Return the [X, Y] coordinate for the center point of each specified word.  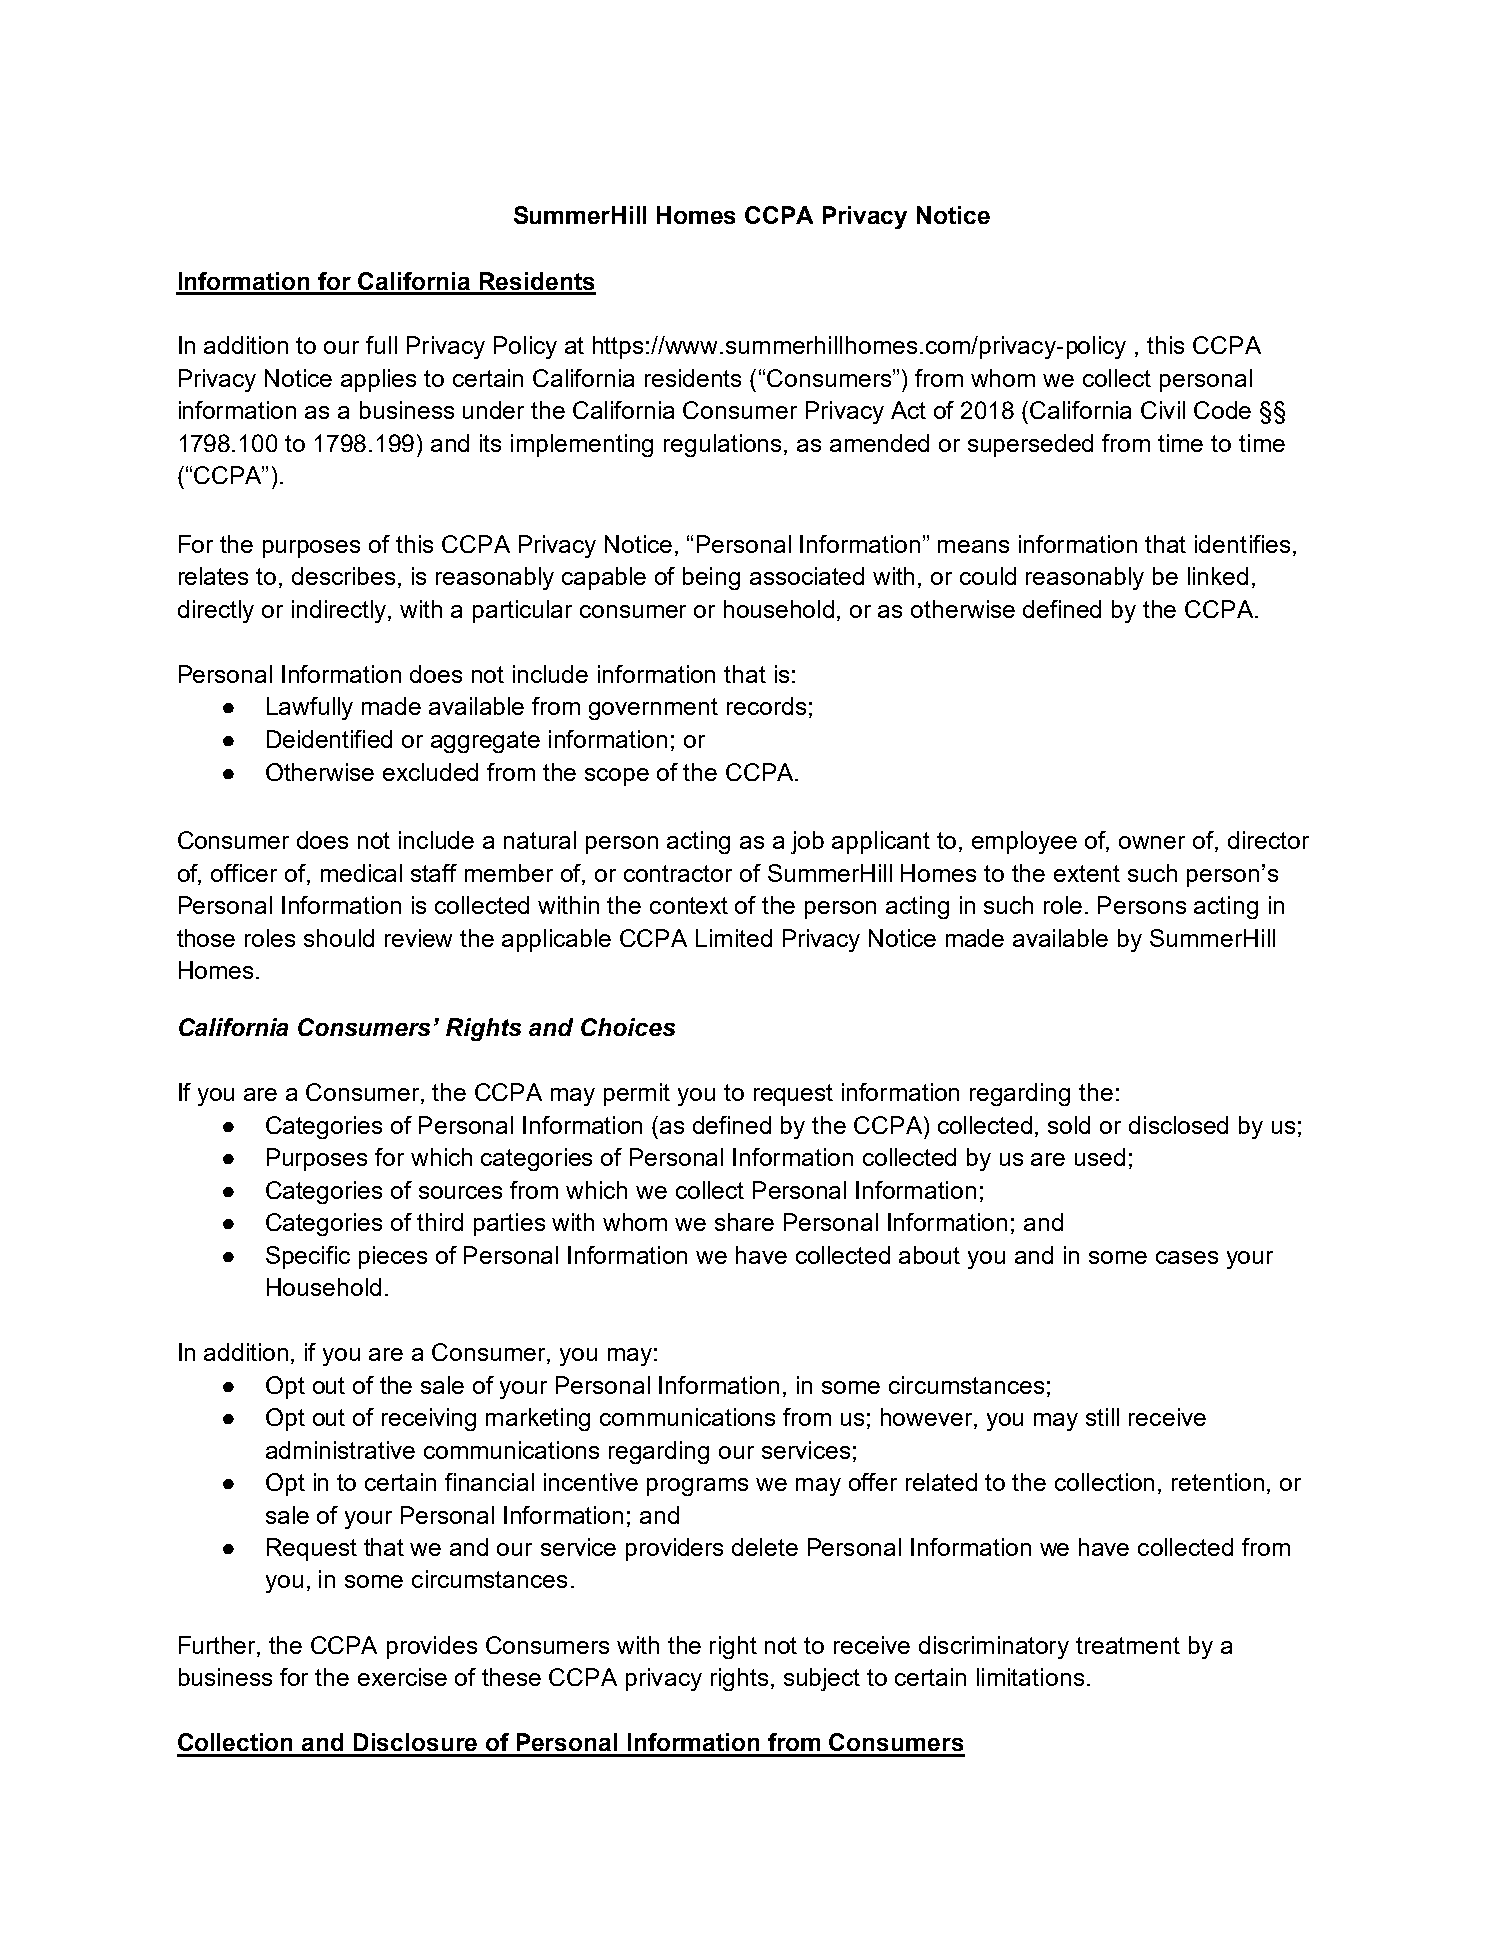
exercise [402, 1677]
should [339, 938]
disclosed [1178, 1125]
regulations [724, 445]
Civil [1163, 410]
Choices [628, 1027]
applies [378, 380]
